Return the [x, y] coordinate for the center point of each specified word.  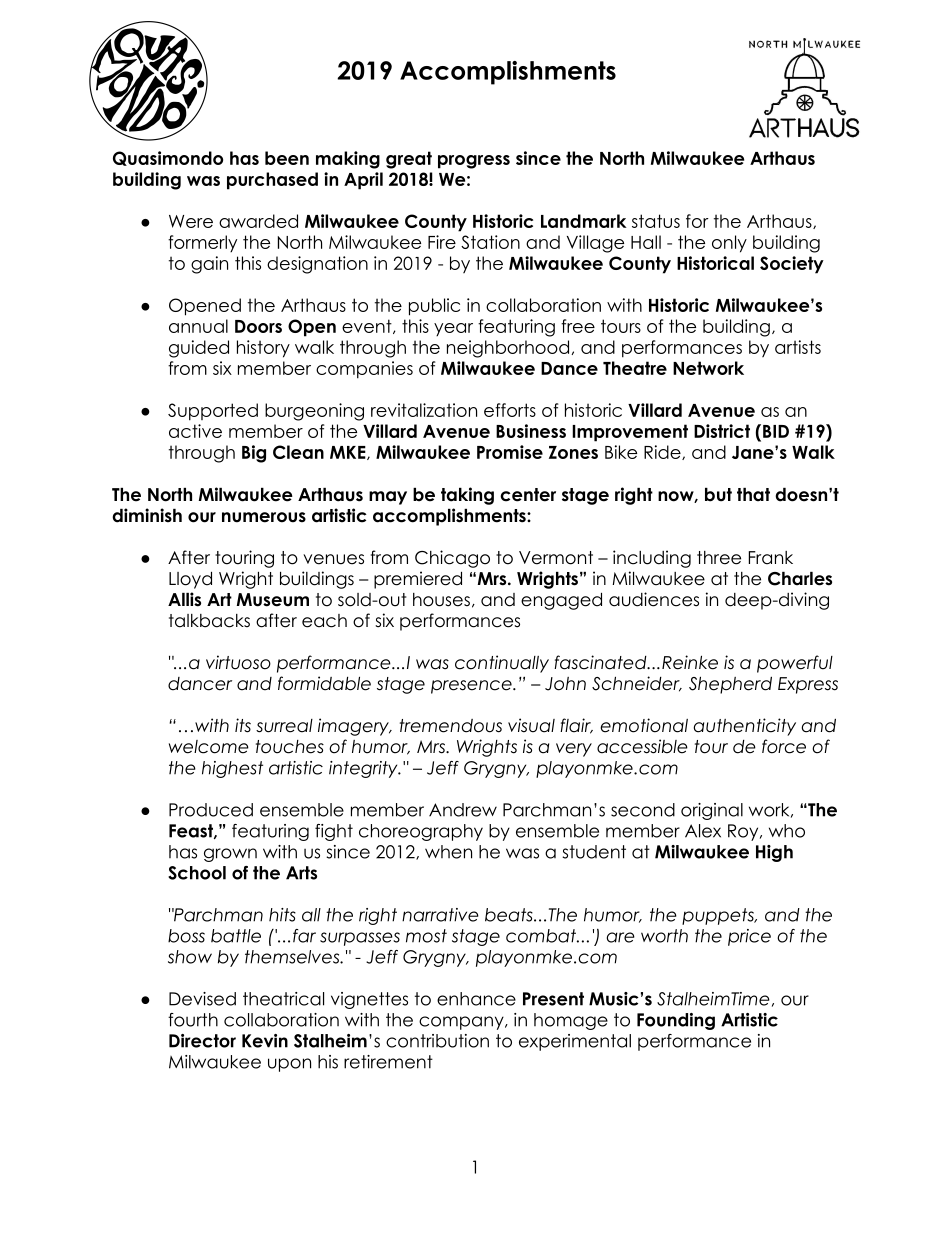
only [729, 244]
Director [202, 1041]
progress [474, 162]
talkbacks [209, 621]
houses [441, 600]
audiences [654, 599]
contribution [437, 1041]
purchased [272, 181]
